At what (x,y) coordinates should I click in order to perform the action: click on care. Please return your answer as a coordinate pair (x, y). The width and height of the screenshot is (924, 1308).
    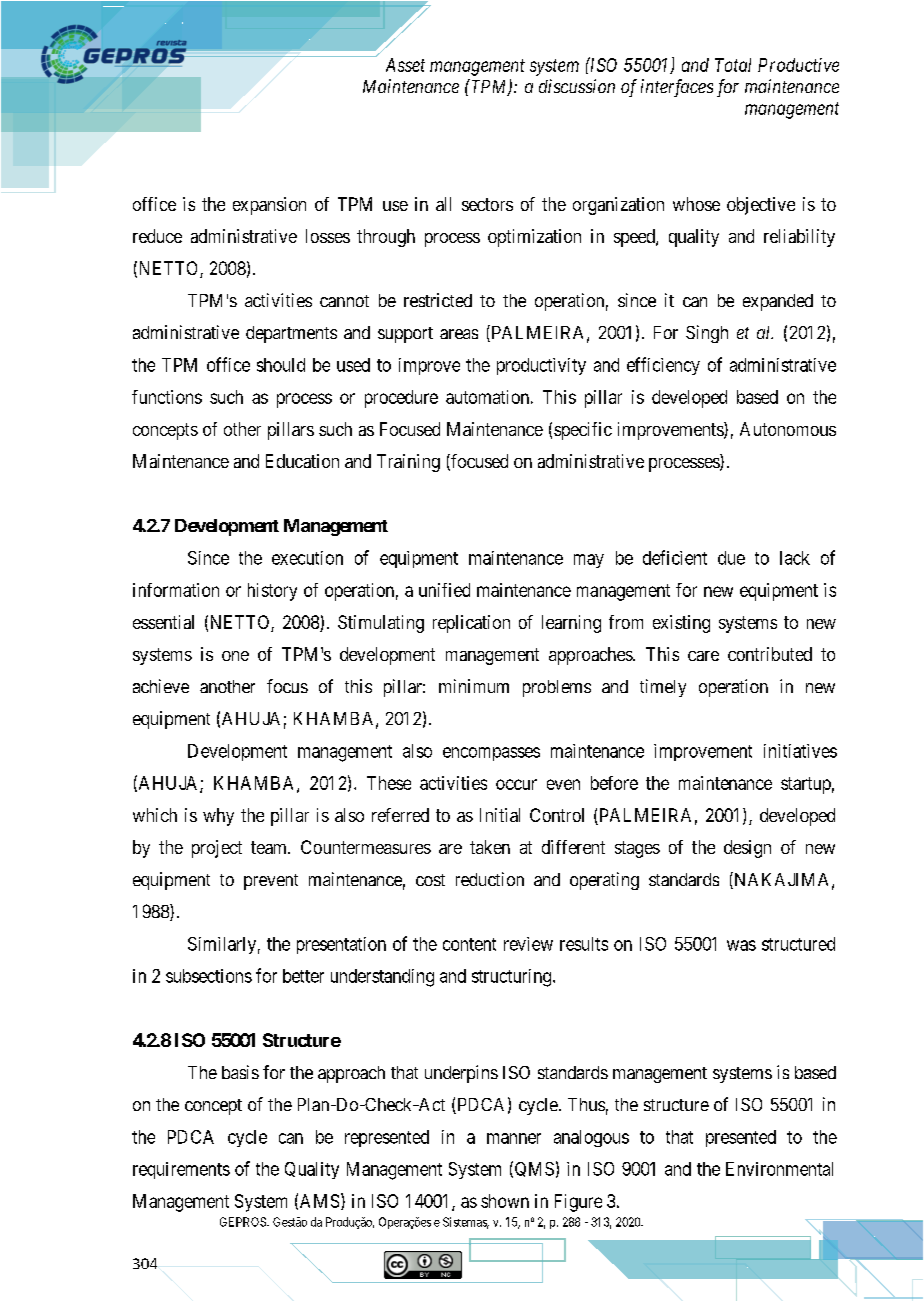
    Looking at the image, I should click on (703, 656).
